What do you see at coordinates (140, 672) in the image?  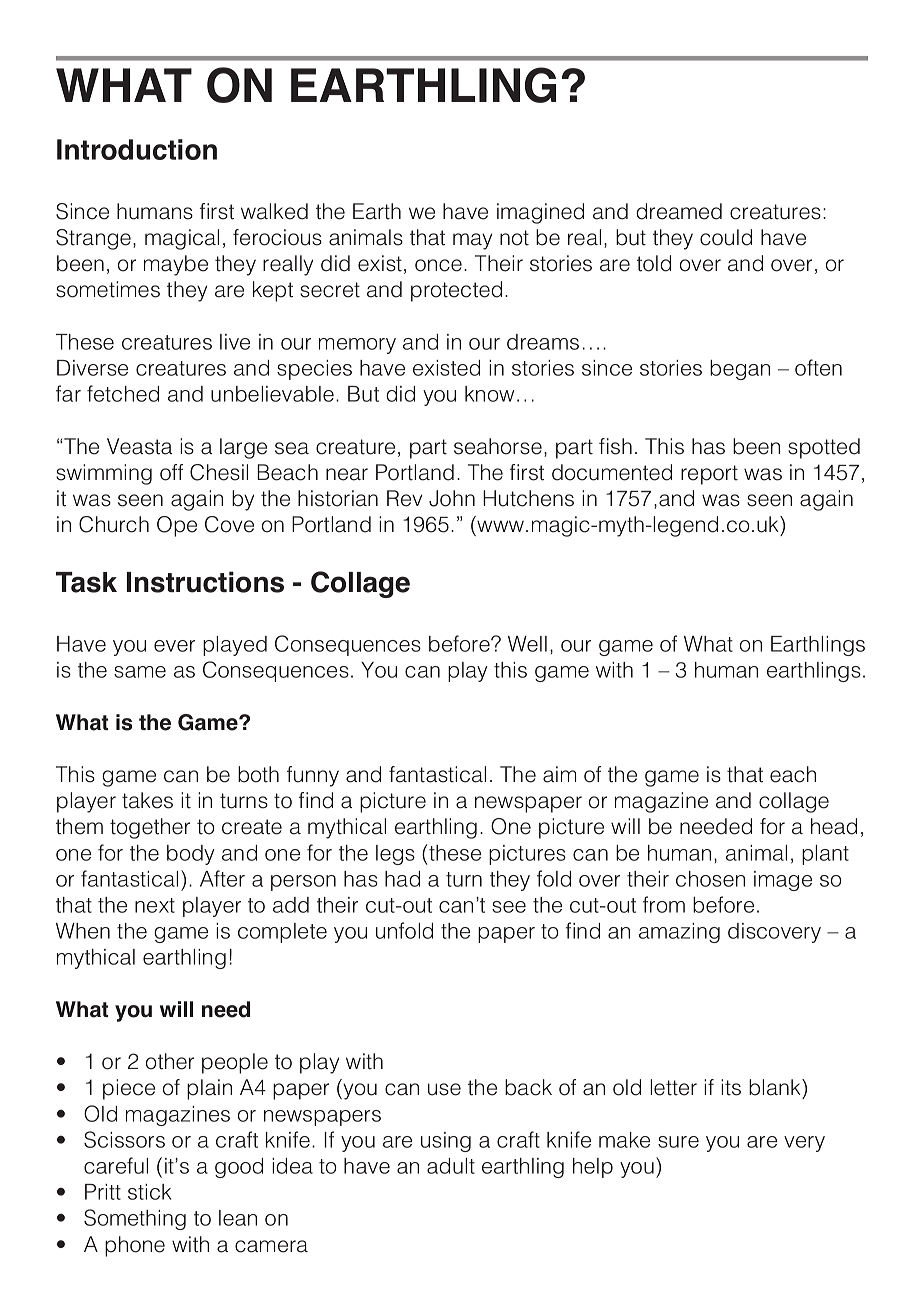 I see `same` at bounding box center [140, 672].
